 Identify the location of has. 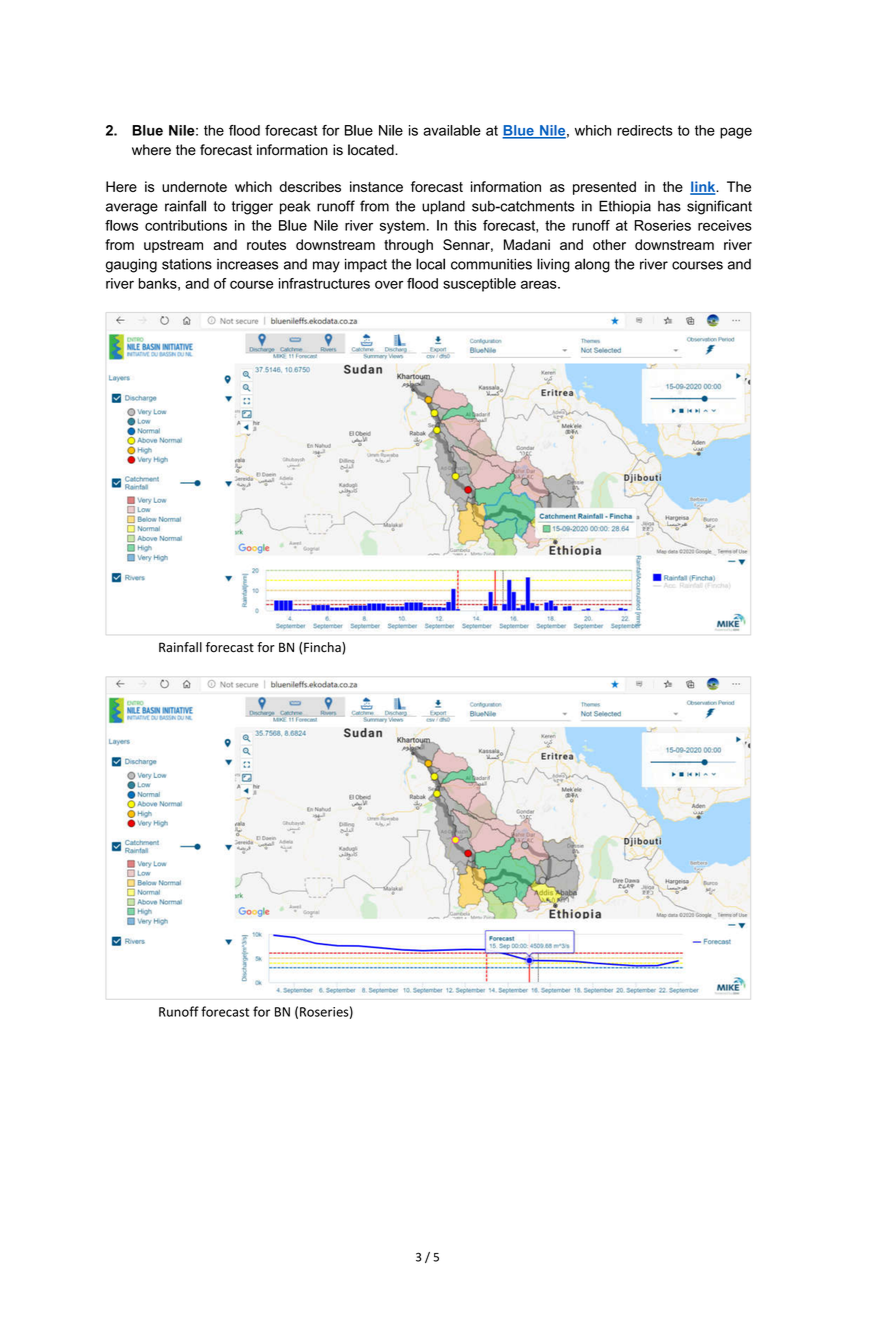
(669, 206).
